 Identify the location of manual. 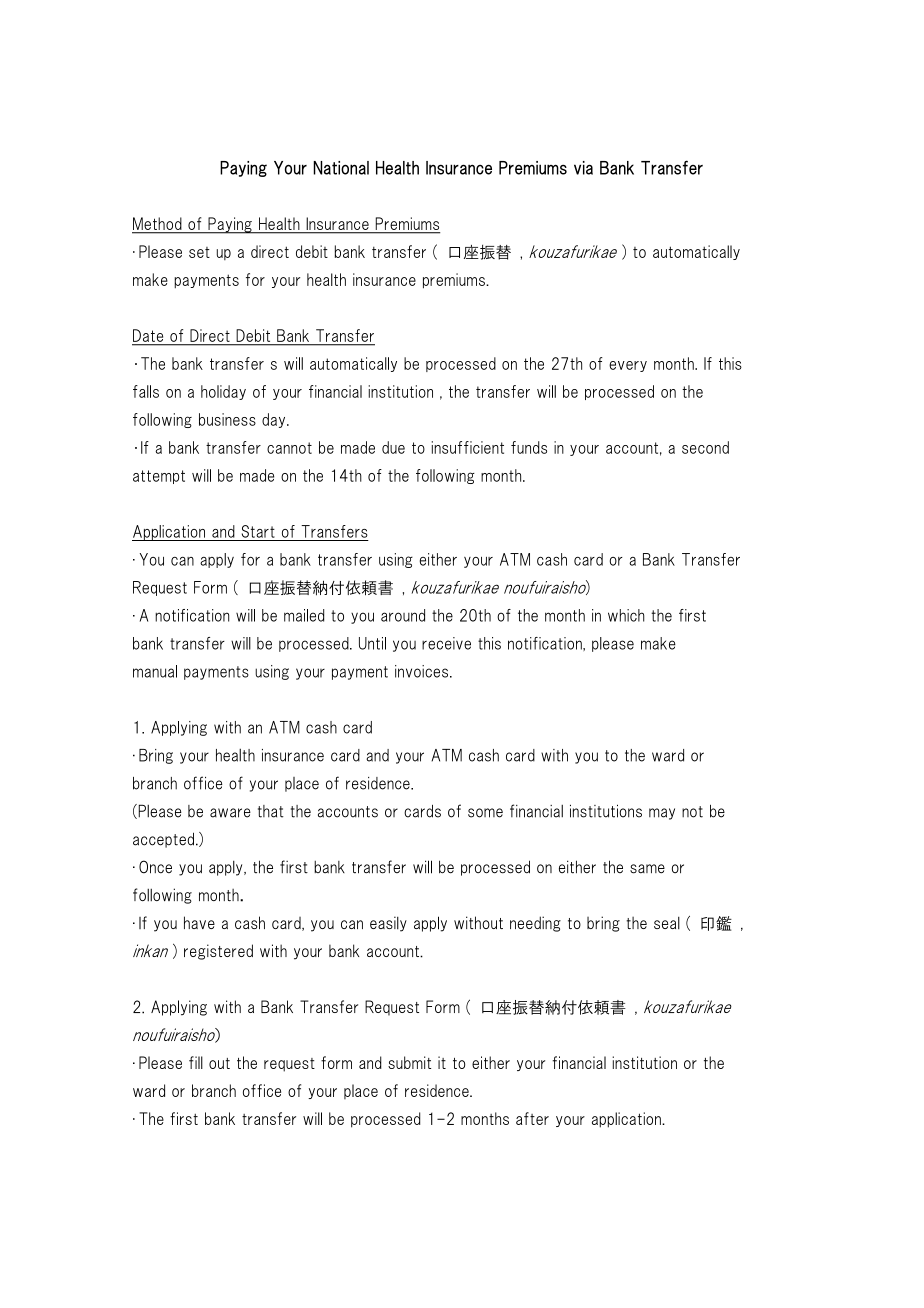
(155, 671).
